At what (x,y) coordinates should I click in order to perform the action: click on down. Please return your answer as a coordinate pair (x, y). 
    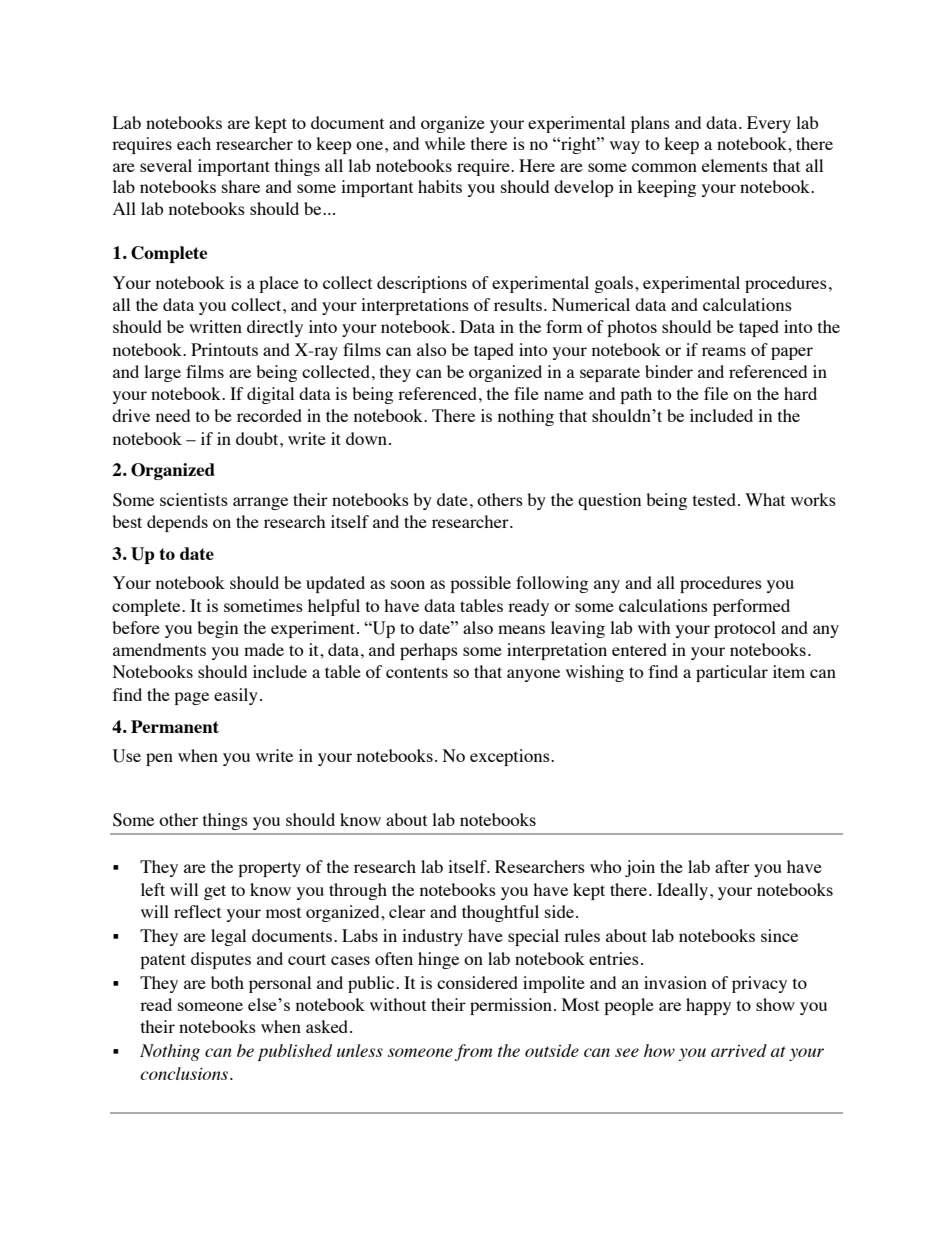
    Looking at the image, I should click on (366, 438).
